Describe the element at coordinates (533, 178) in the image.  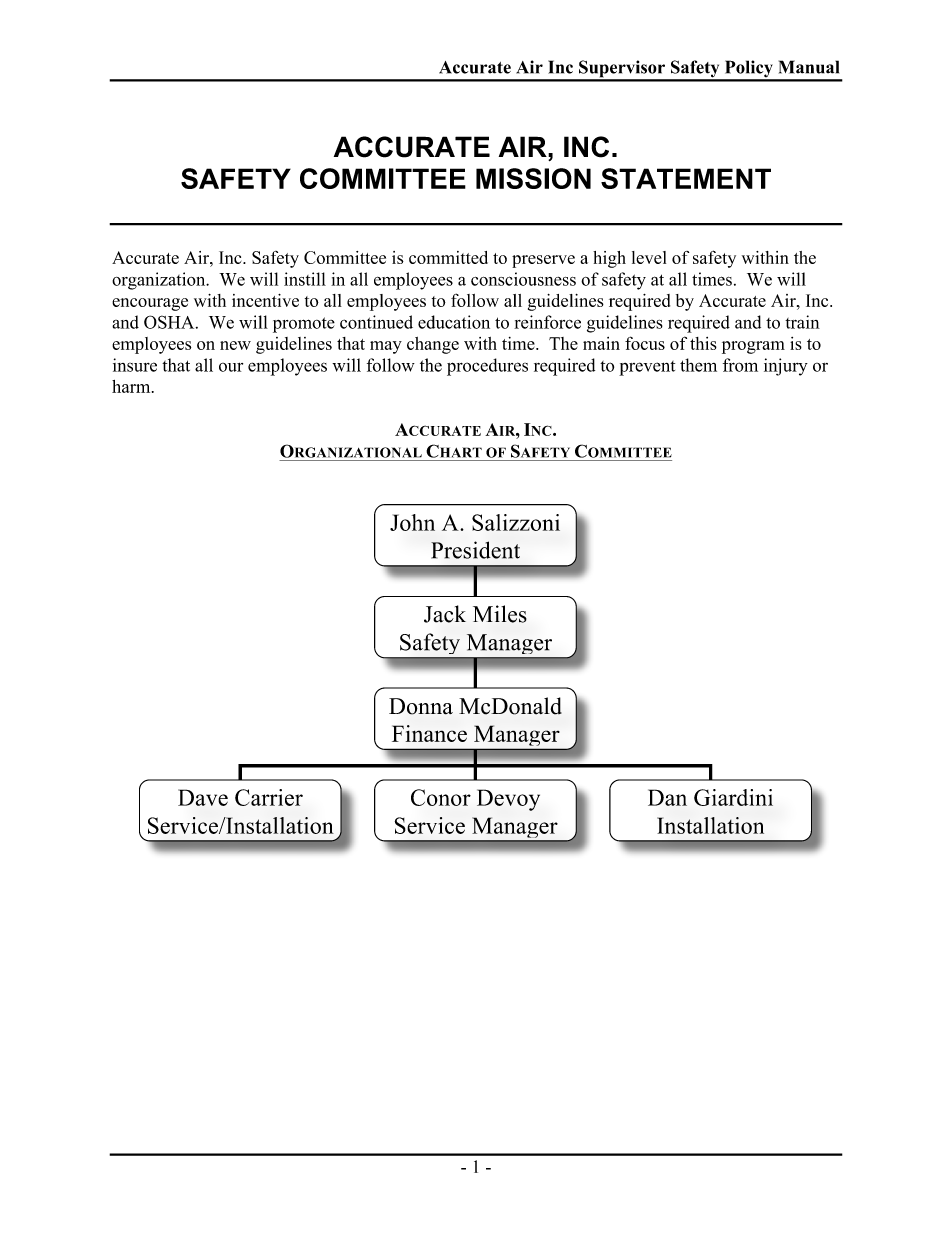
I see `MISSION` at that location.
